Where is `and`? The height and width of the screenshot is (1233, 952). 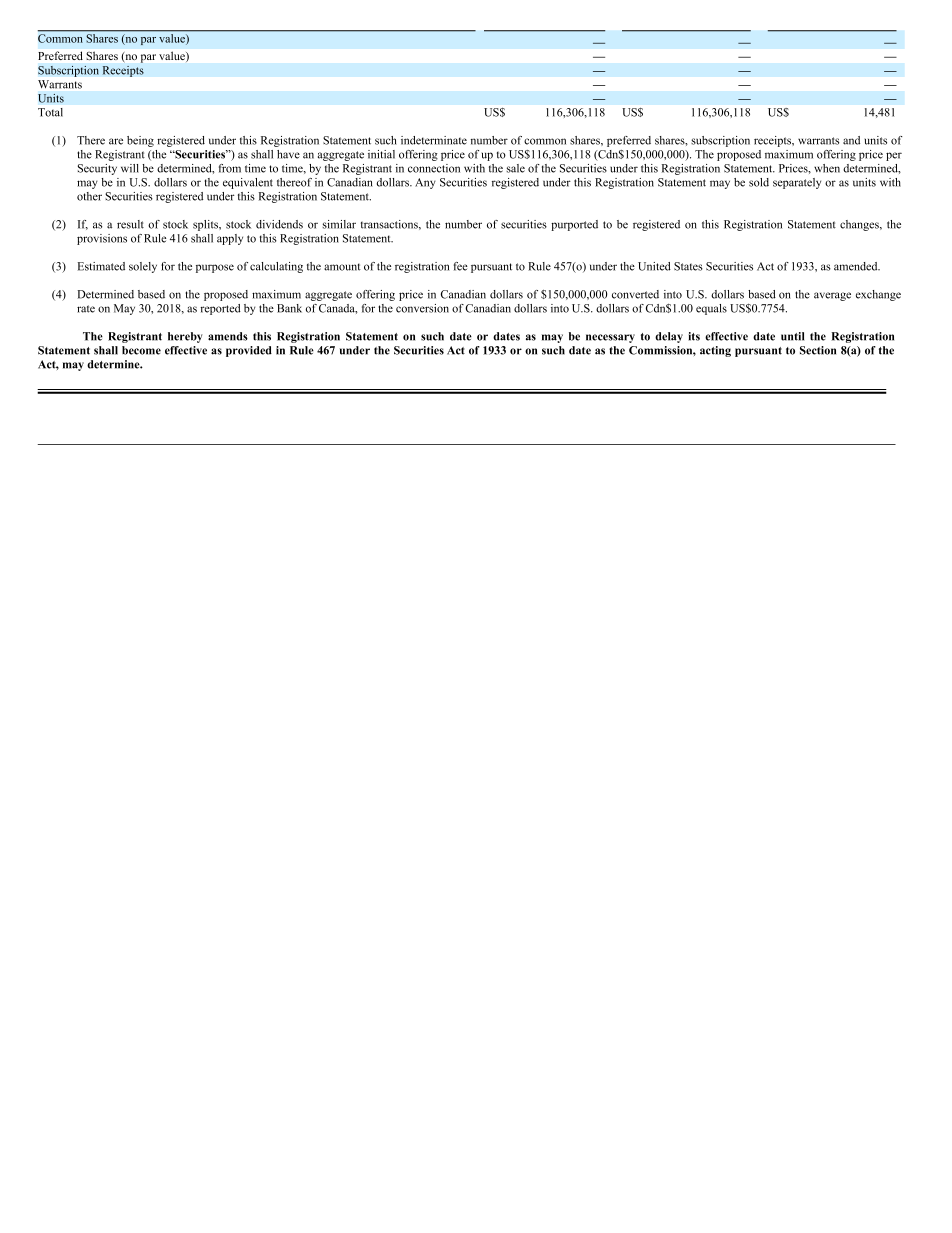
and is located at coordinates (851, 140).
